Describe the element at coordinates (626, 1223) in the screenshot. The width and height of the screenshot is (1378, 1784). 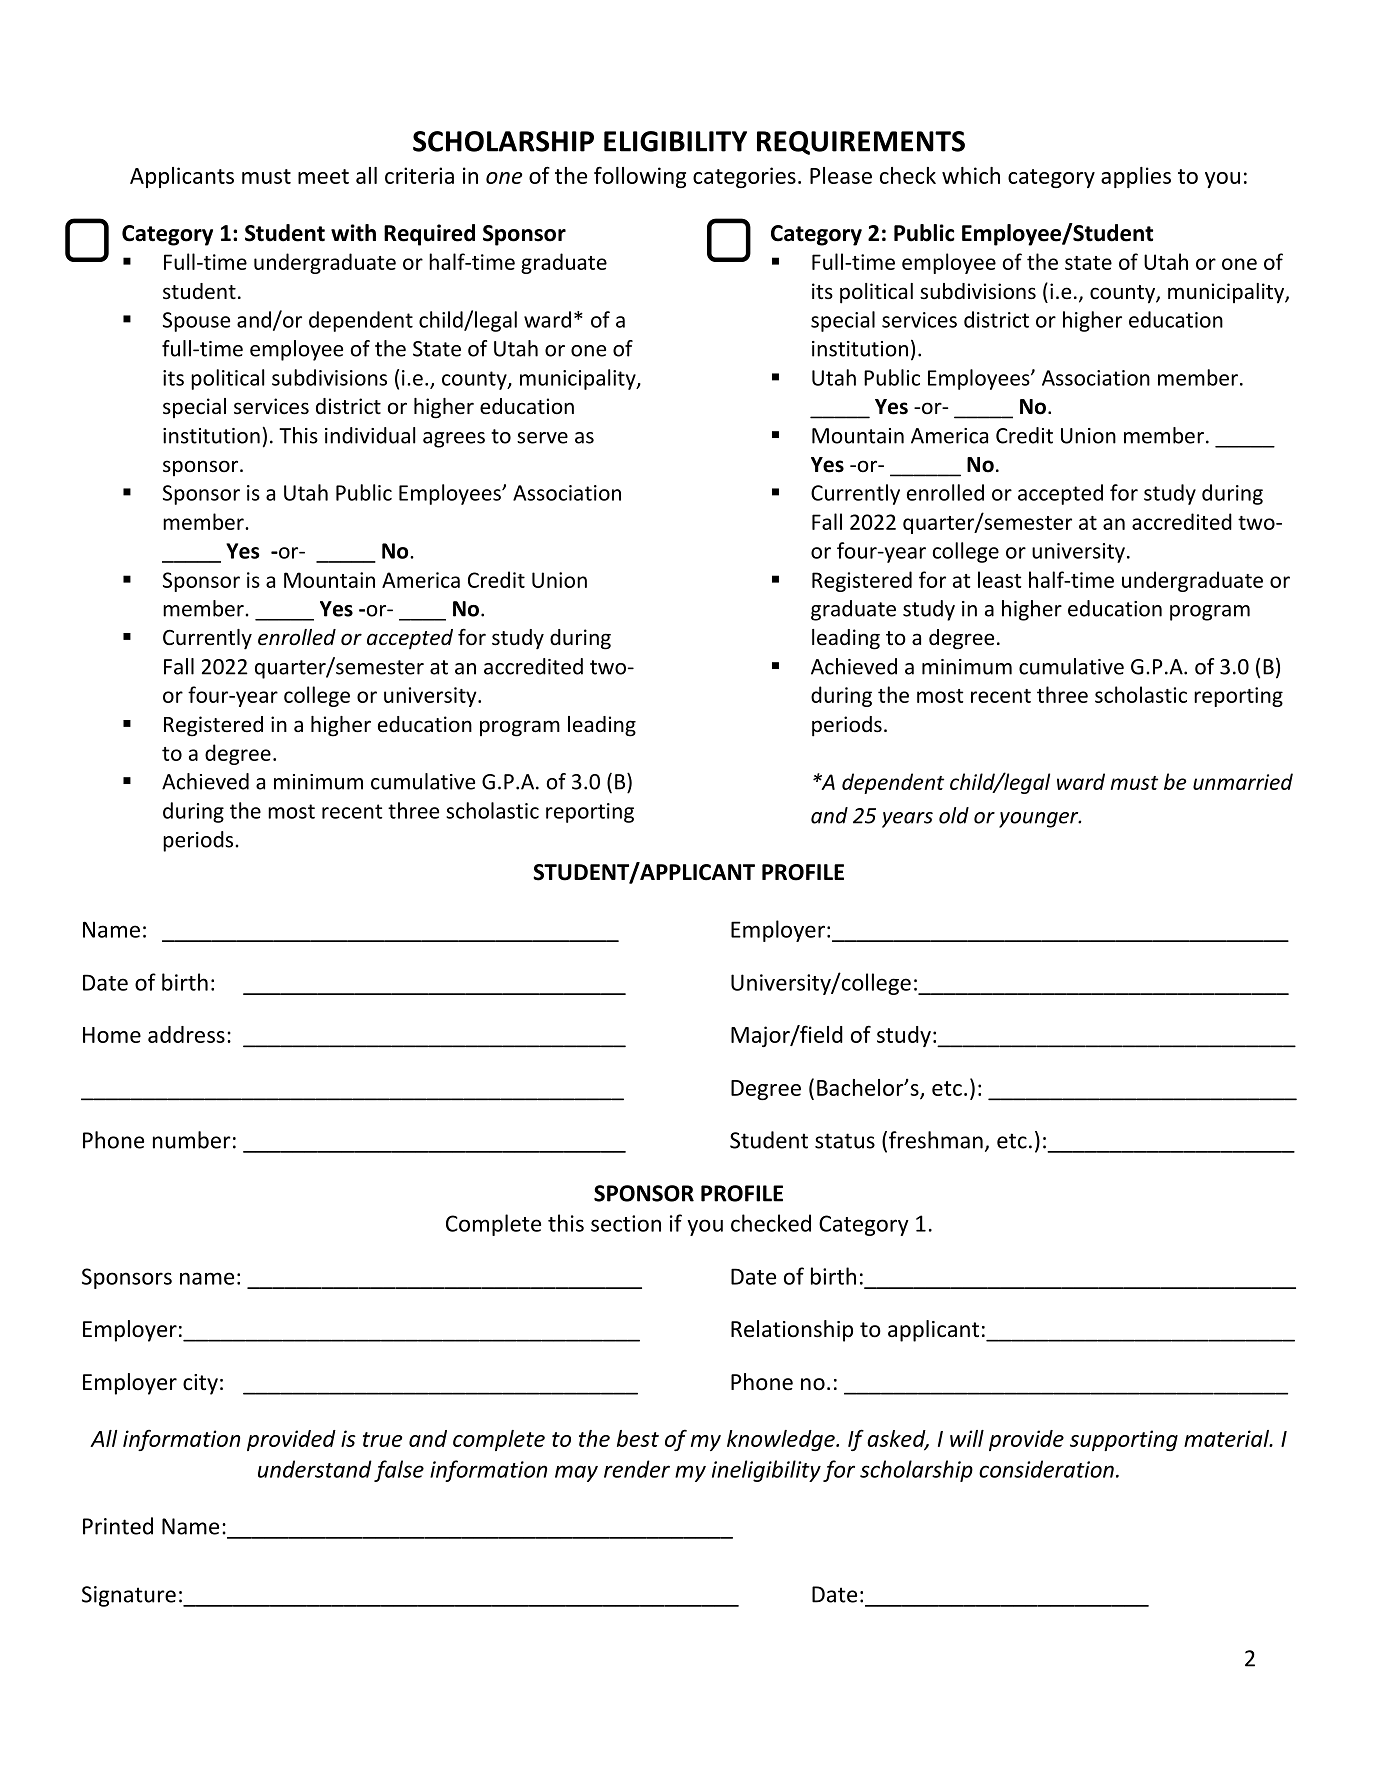
I see `section` at that location.
